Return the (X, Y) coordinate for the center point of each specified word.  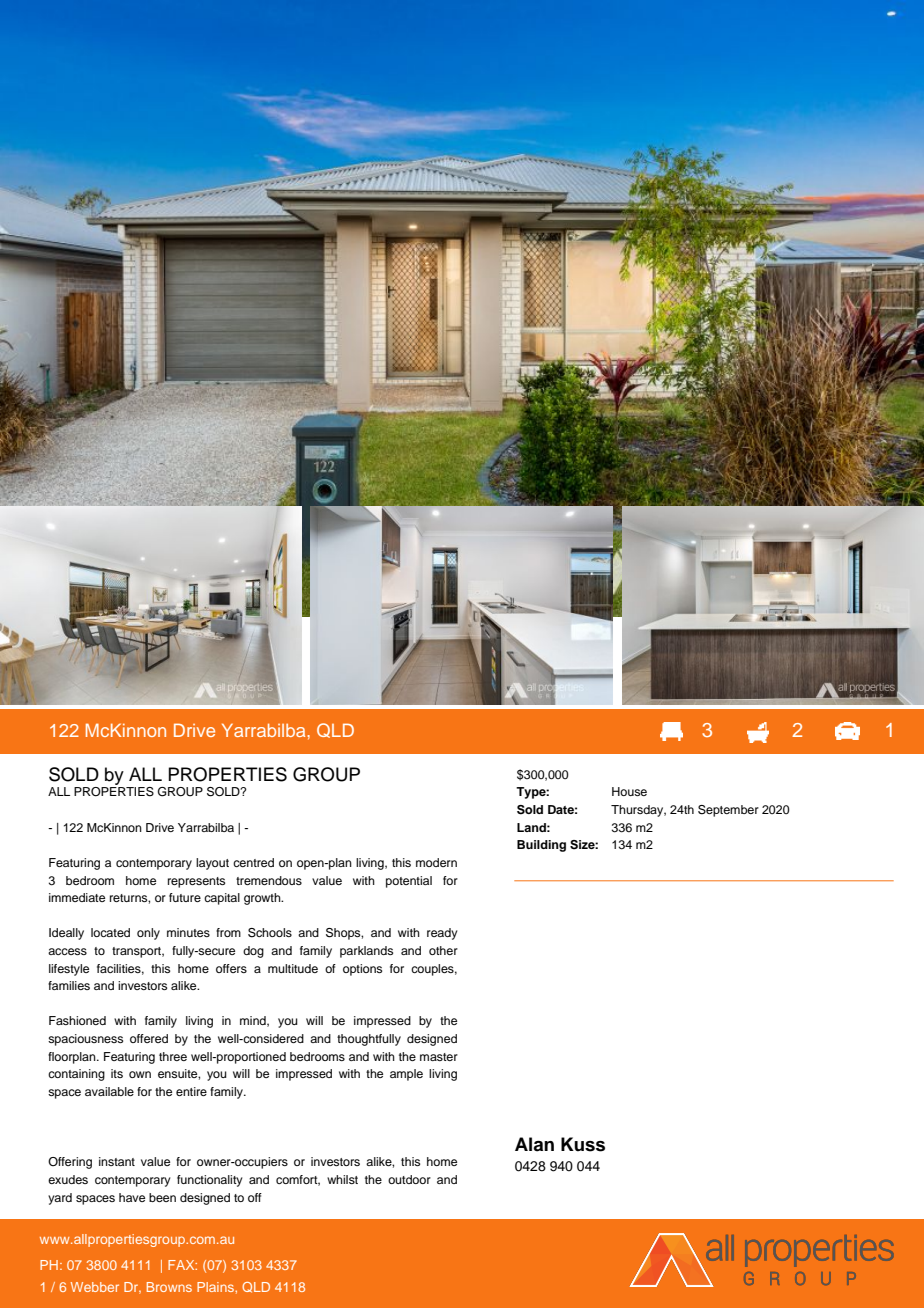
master (439, 1057)
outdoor (409, 1179)
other (443, 950)
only (148, 934)
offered (149, 1038)
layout (212, 864)
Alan (534, 1144)
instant (117, 1161)
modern (436, 862)
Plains (216, 1287)
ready (442, 934)
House (629, 791)
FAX (182, 1265)
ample (406, 1075)
